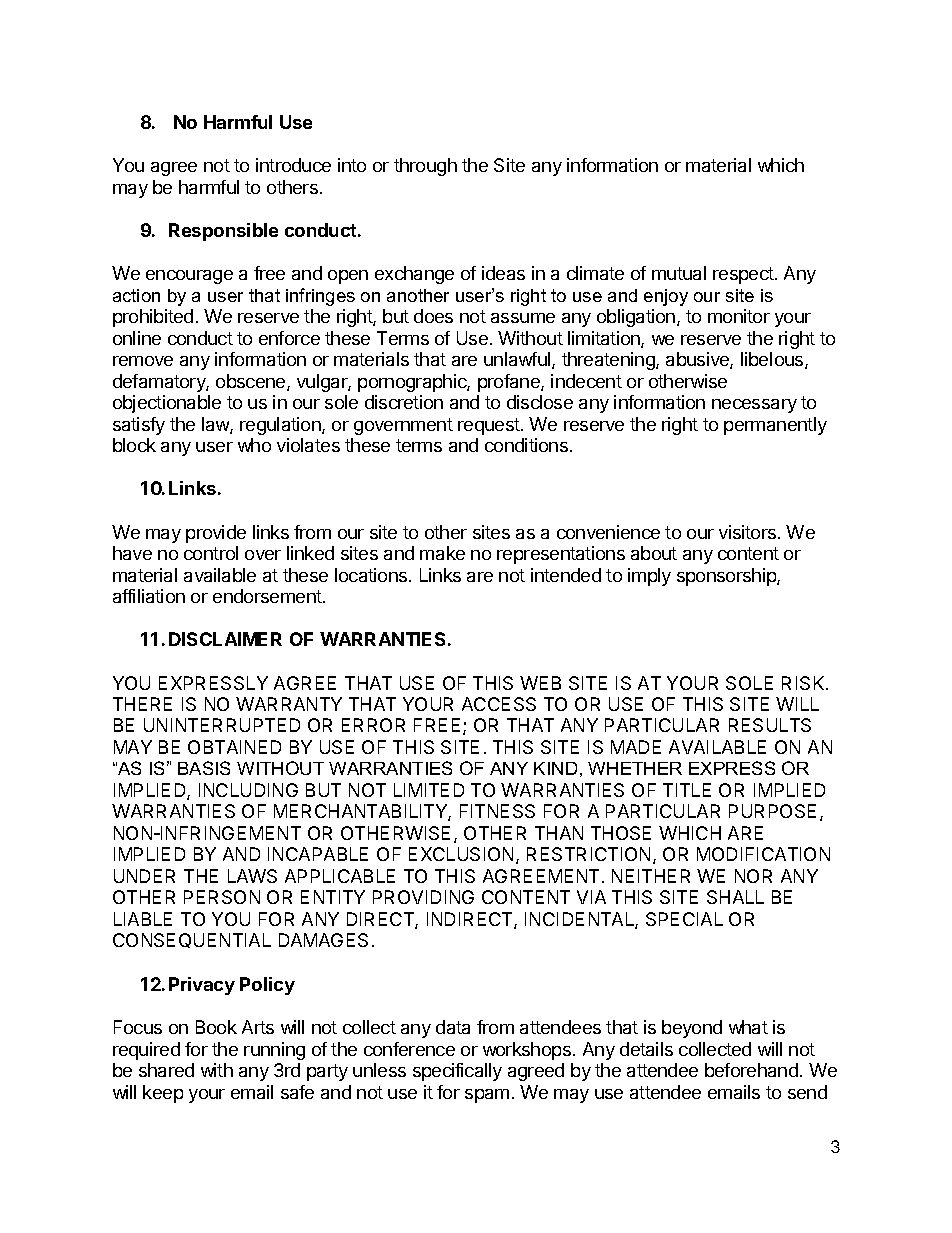  I want to click on specifically, so click(457, 1072).
